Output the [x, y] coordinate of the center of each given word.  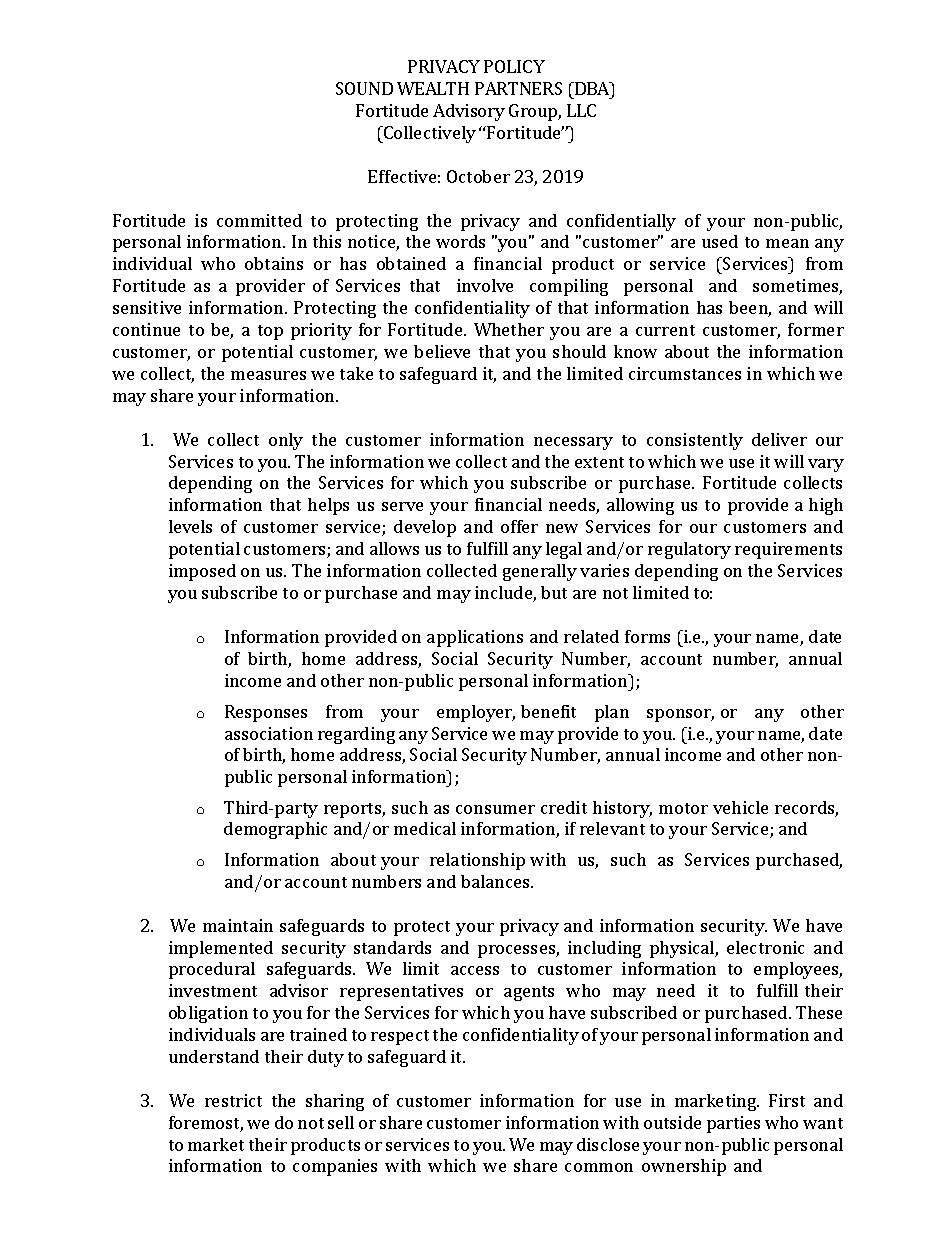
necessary [573, 443]
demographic [275, 830]
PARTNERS [518, 88]
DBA [592, 88]
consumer [495, 809]
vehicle [740, 807]
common [599, 1167]
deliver [779, 439]
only [286, 441]
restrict [233, 1100]
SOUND [364, 88]
